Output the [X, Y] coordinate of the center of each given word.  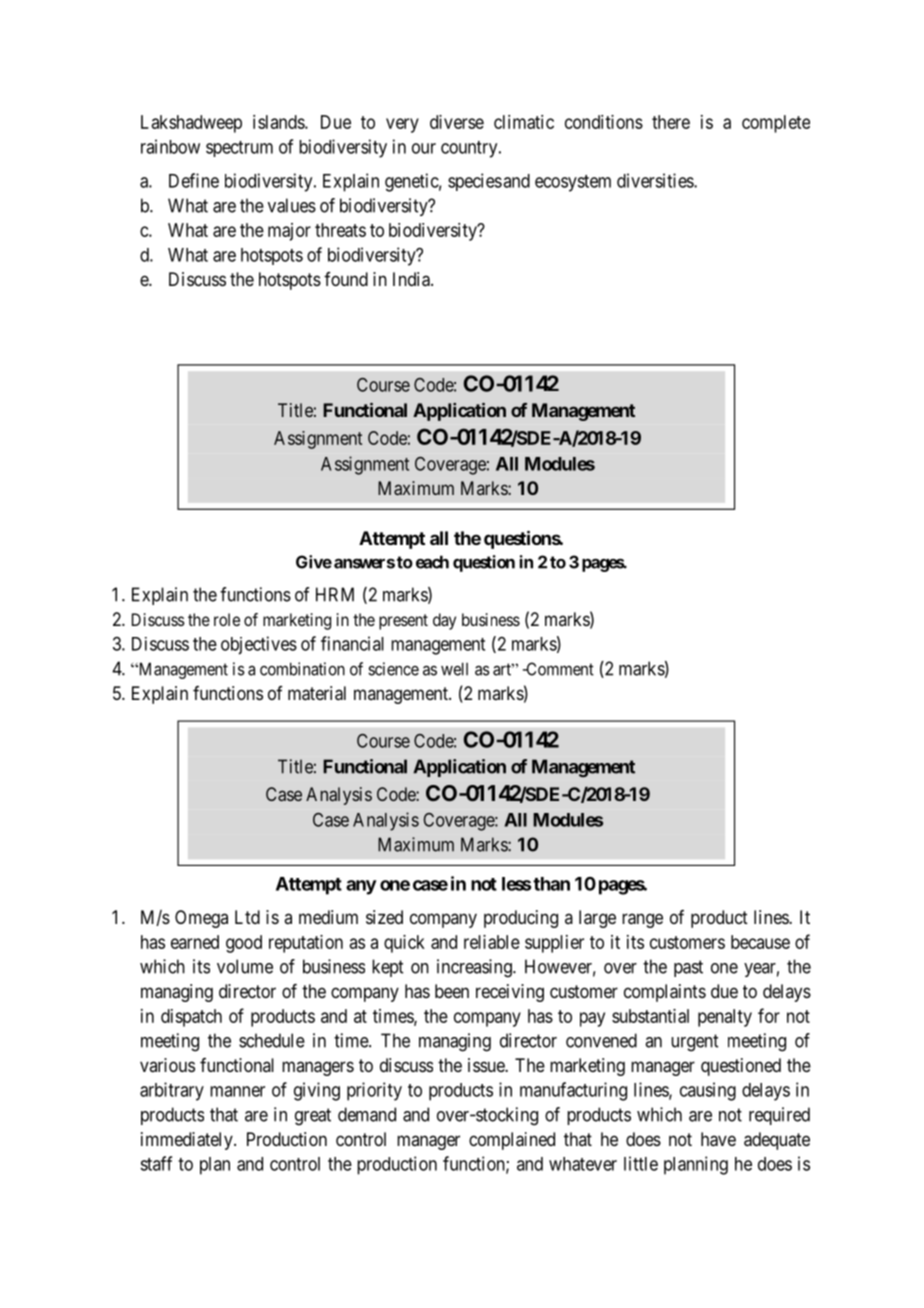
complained [512, 1141]
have [718, 1139]
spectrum [239, 149]
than [551, 884]
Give [314, 562]
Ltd [247, 917]
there [671, 122]
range [642, 920]
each [432, 562]
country [470, 149]
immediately [188, 1141]
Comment [559, 669]
